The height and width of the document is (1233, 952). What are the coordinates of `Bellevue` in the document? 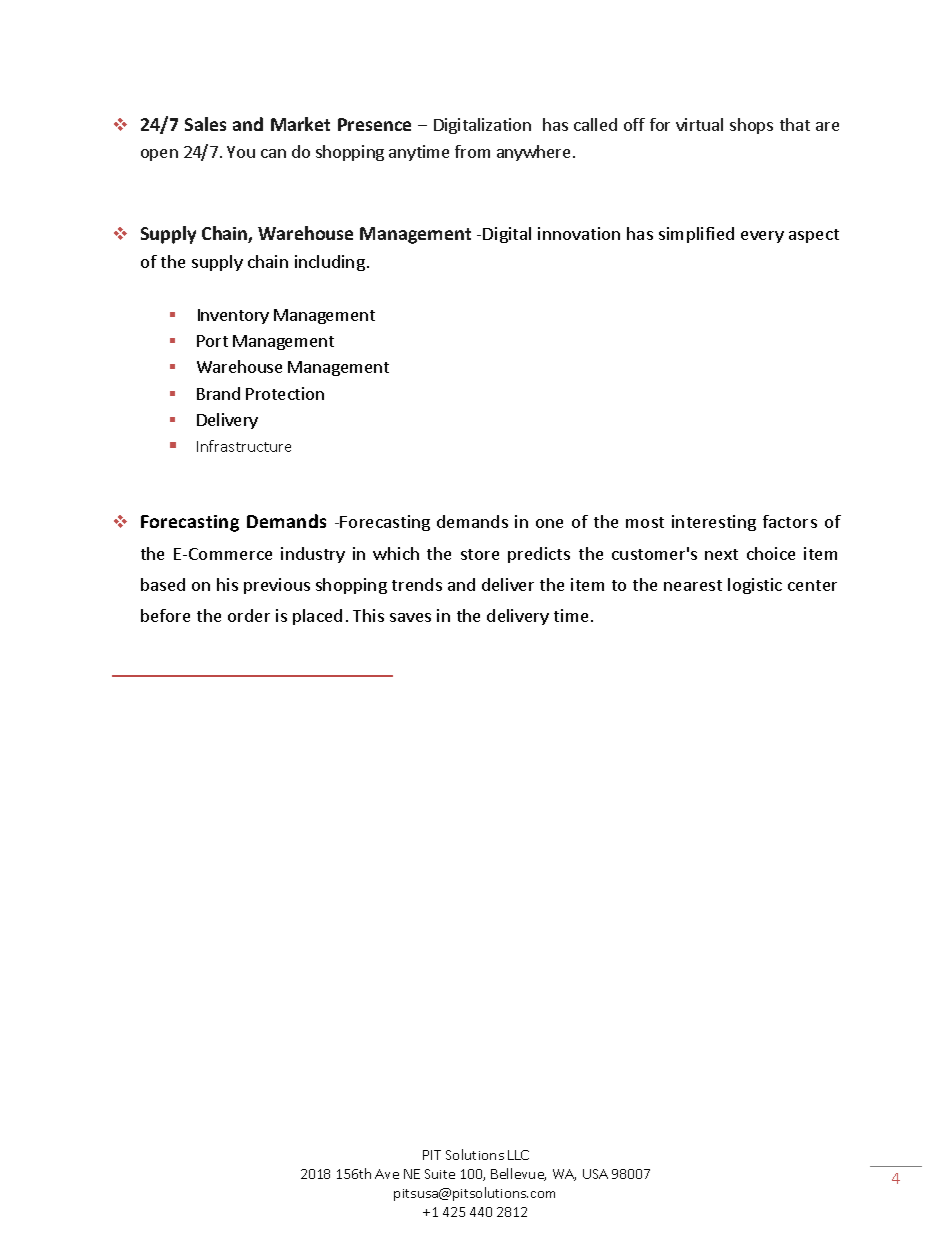 It's located at (518, 1174).
